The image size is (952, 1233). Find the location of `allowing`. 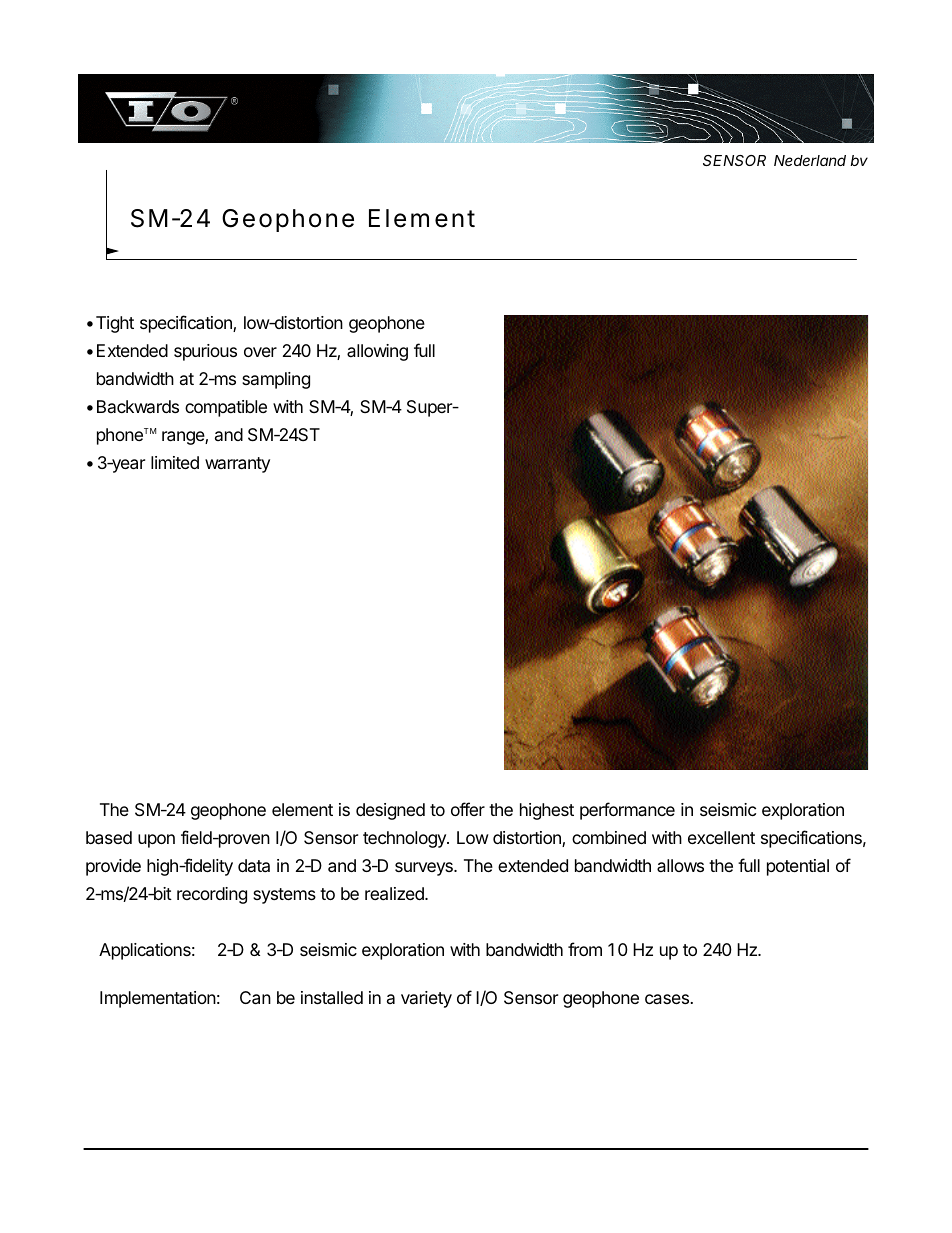

allowing is located at coordinates (377, 352).
